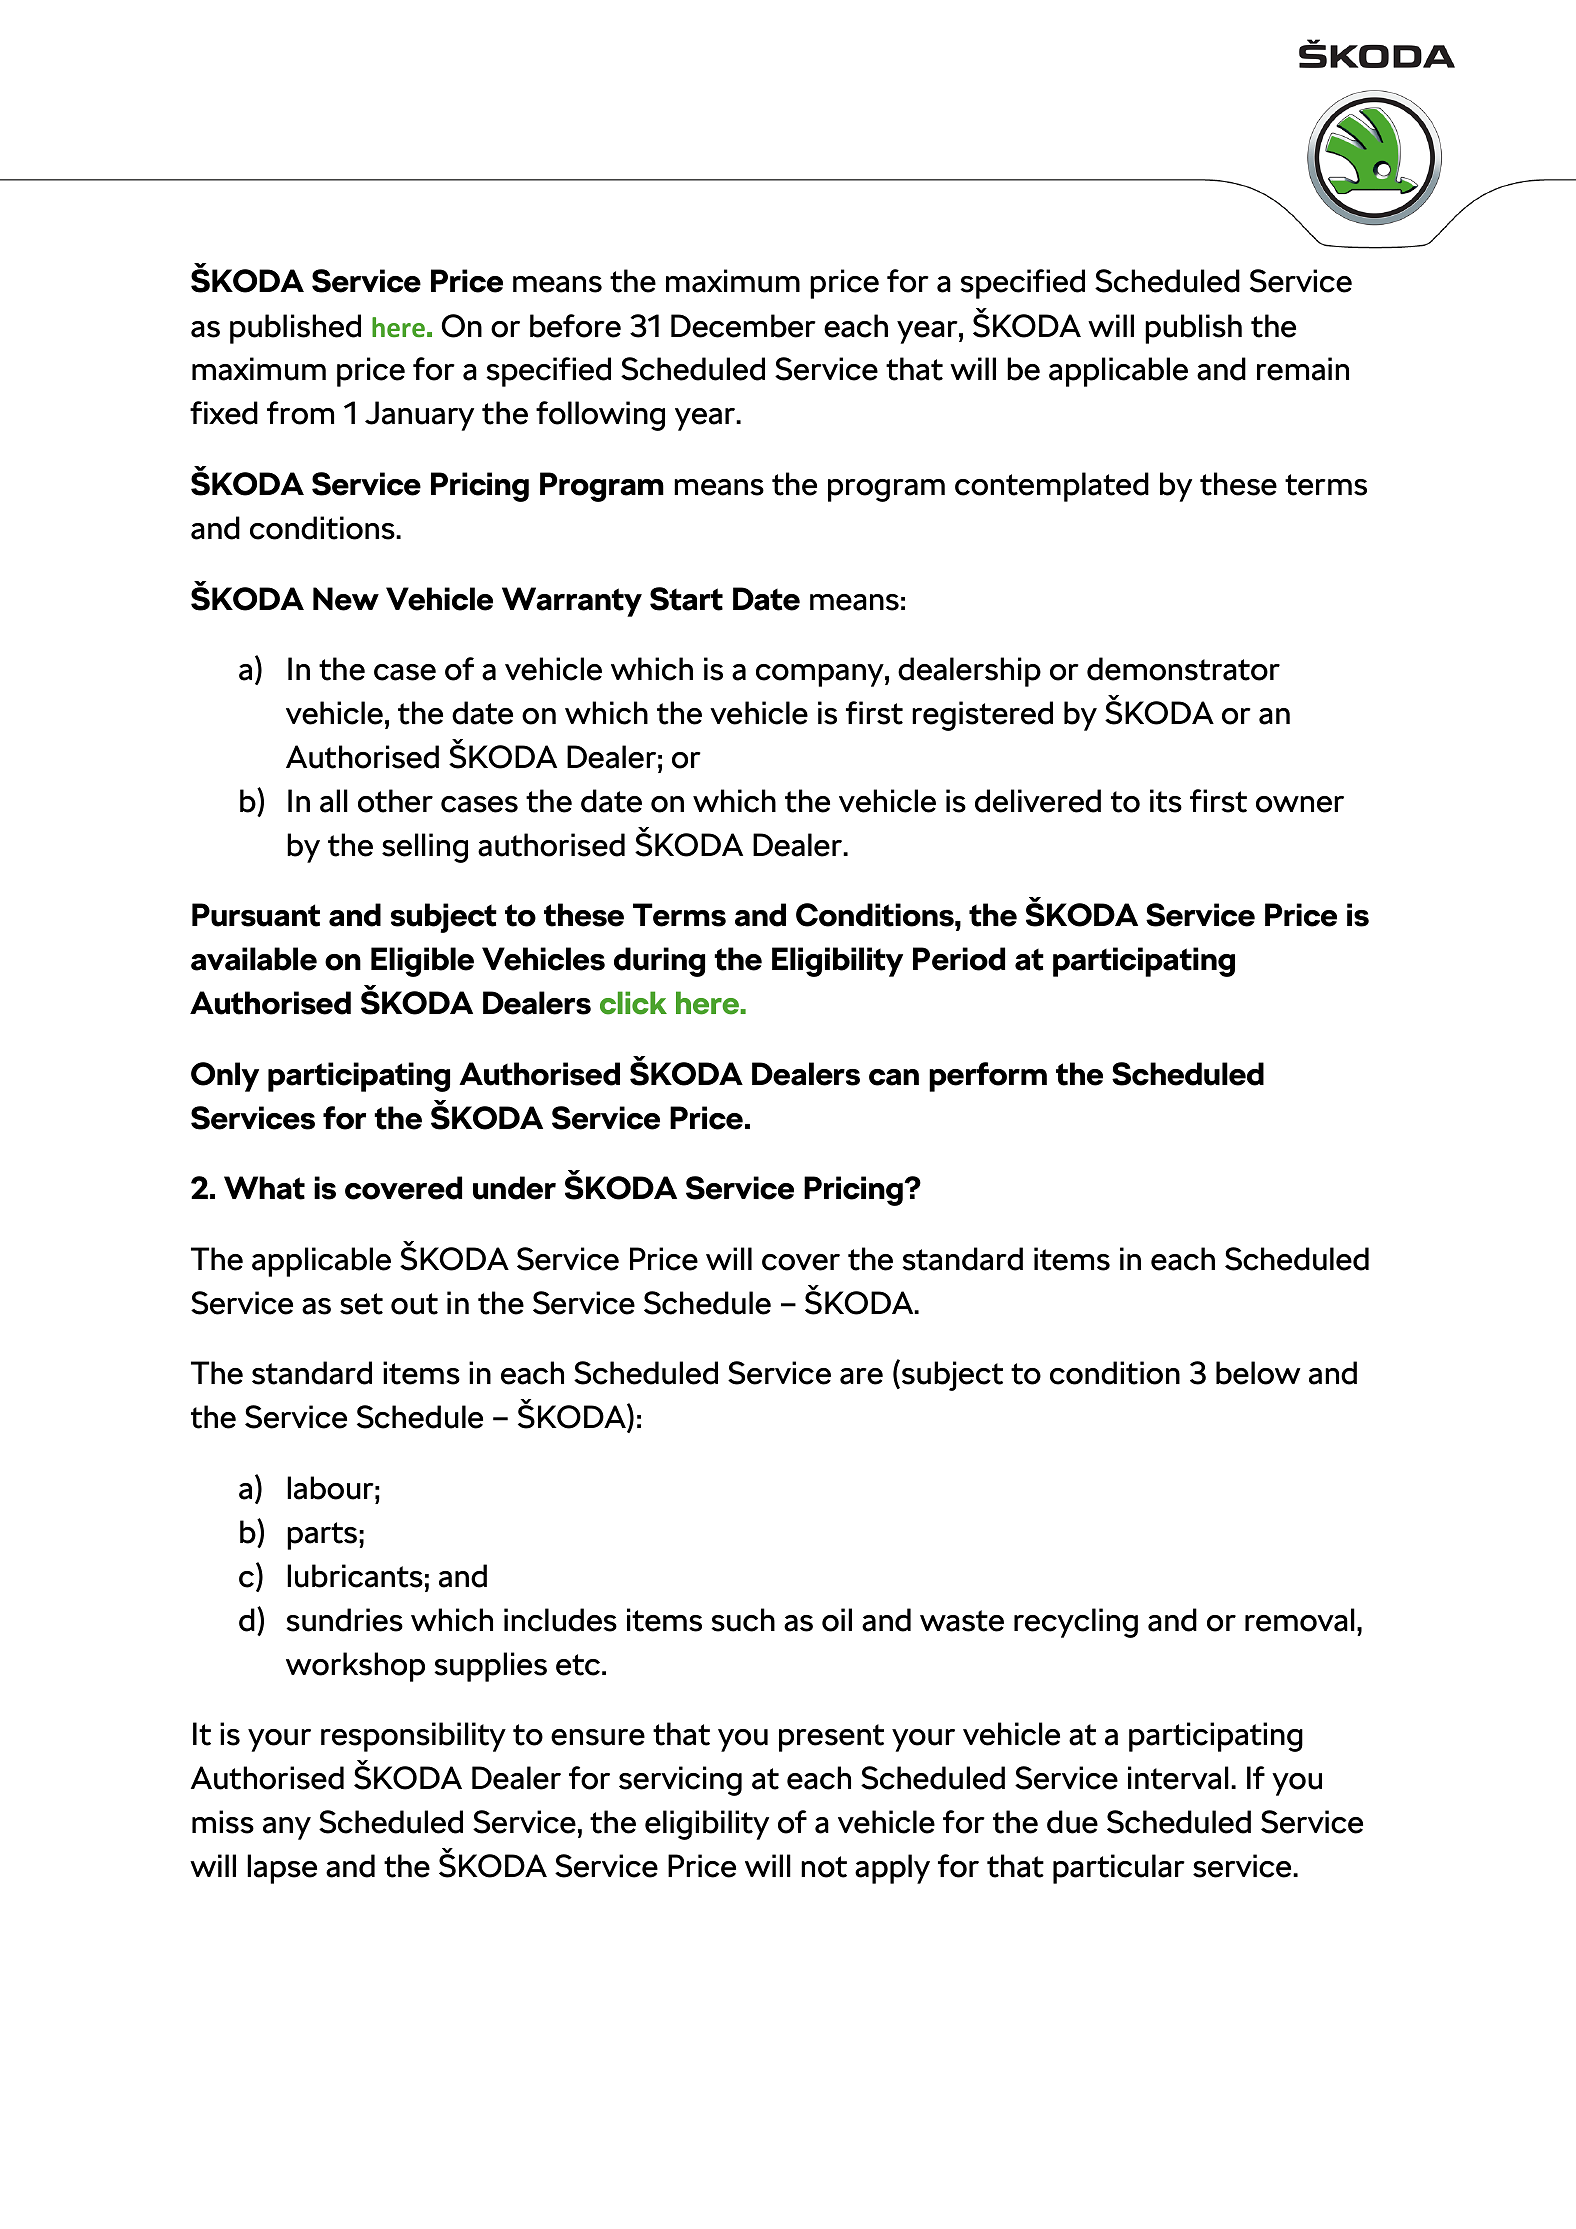 Image resolution: width=1576 pixels, height=2229 pixels. Describe the element at coordinates (300, 413) in the screenshot. I see `from` at that location.
